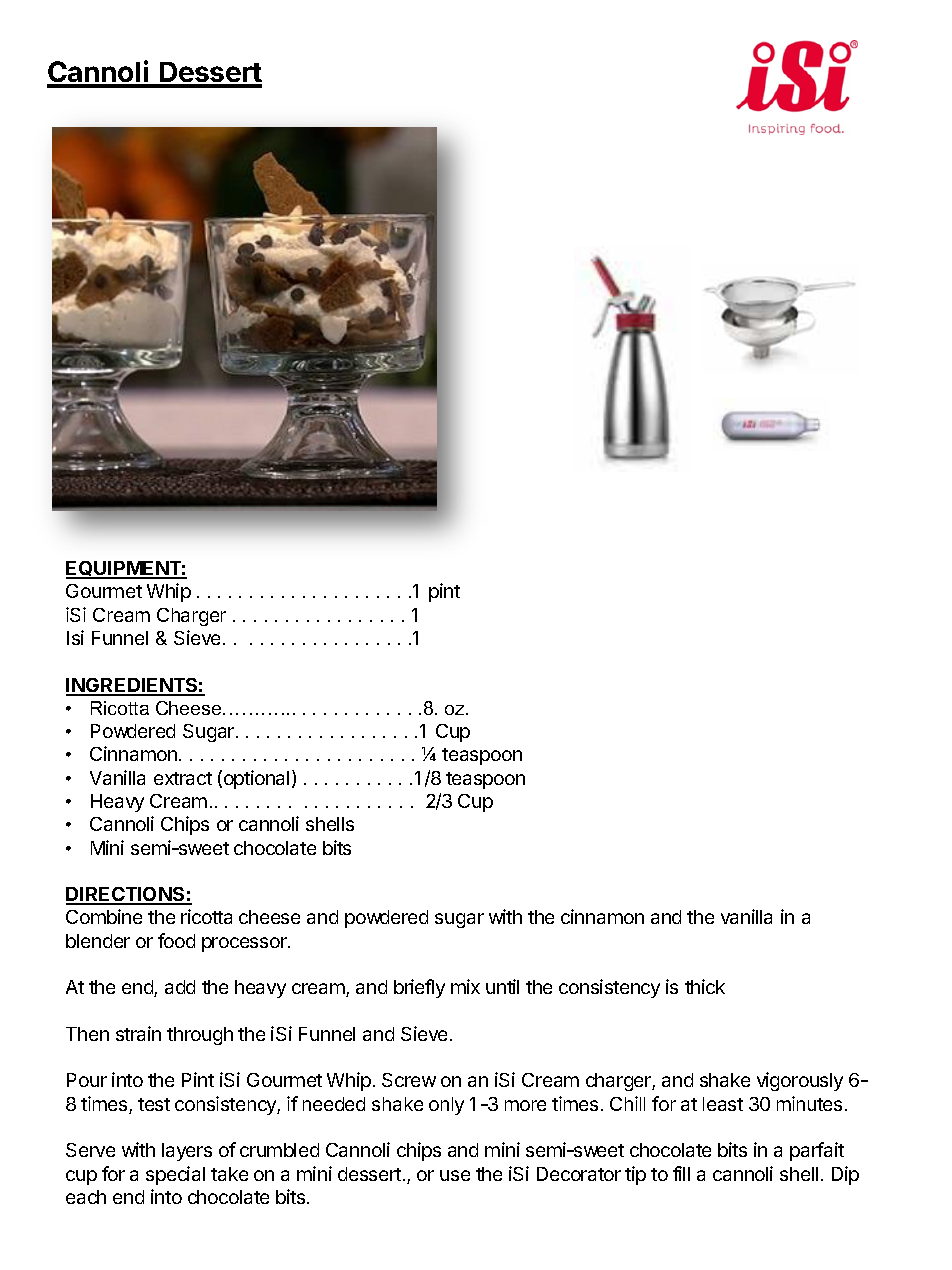 Image resolution: width=952 pixels, height=1270 pixels. I want to click on mix, so click(465, 986).
